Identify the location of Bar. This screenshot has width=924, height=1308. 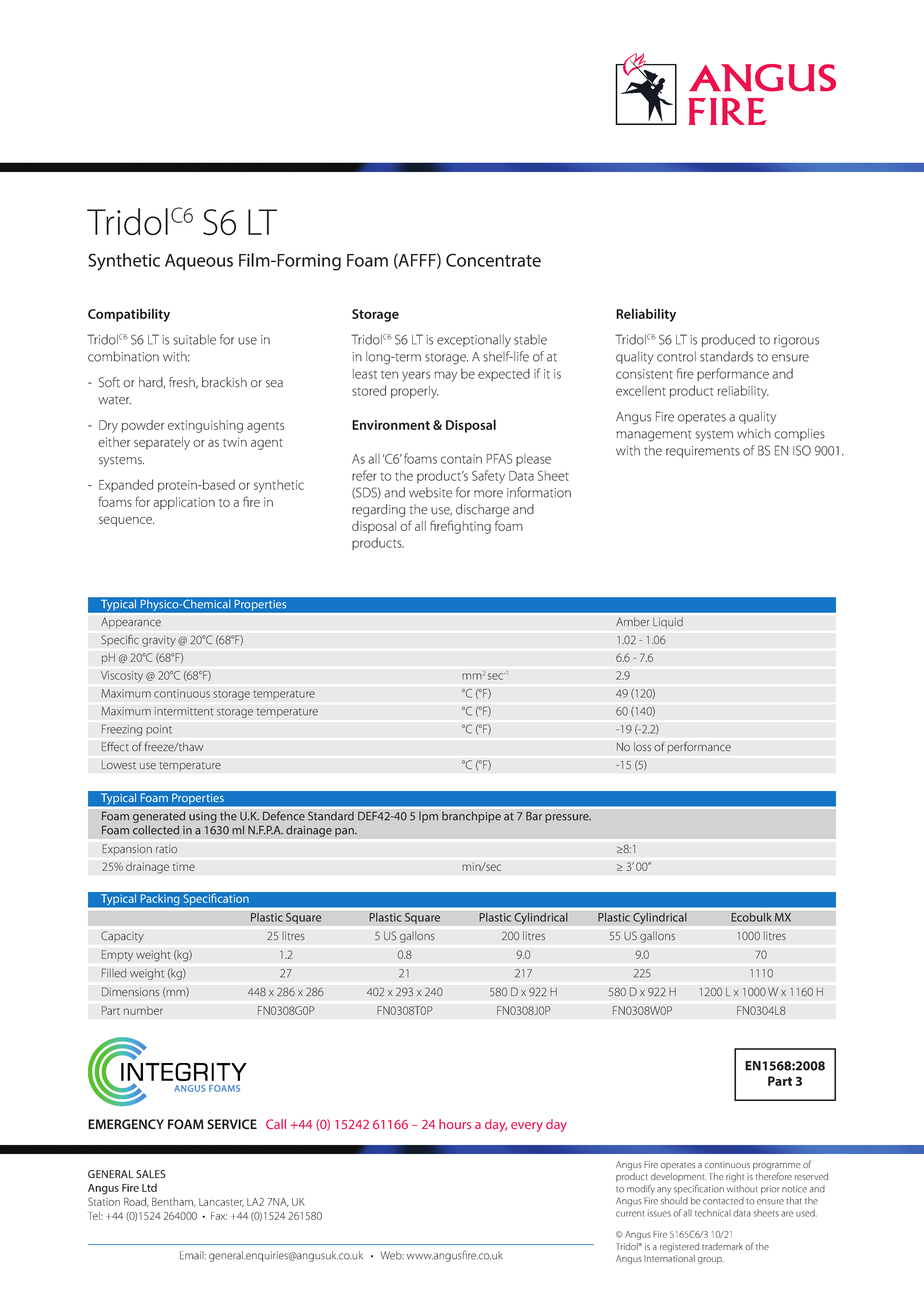
(534, 816).
